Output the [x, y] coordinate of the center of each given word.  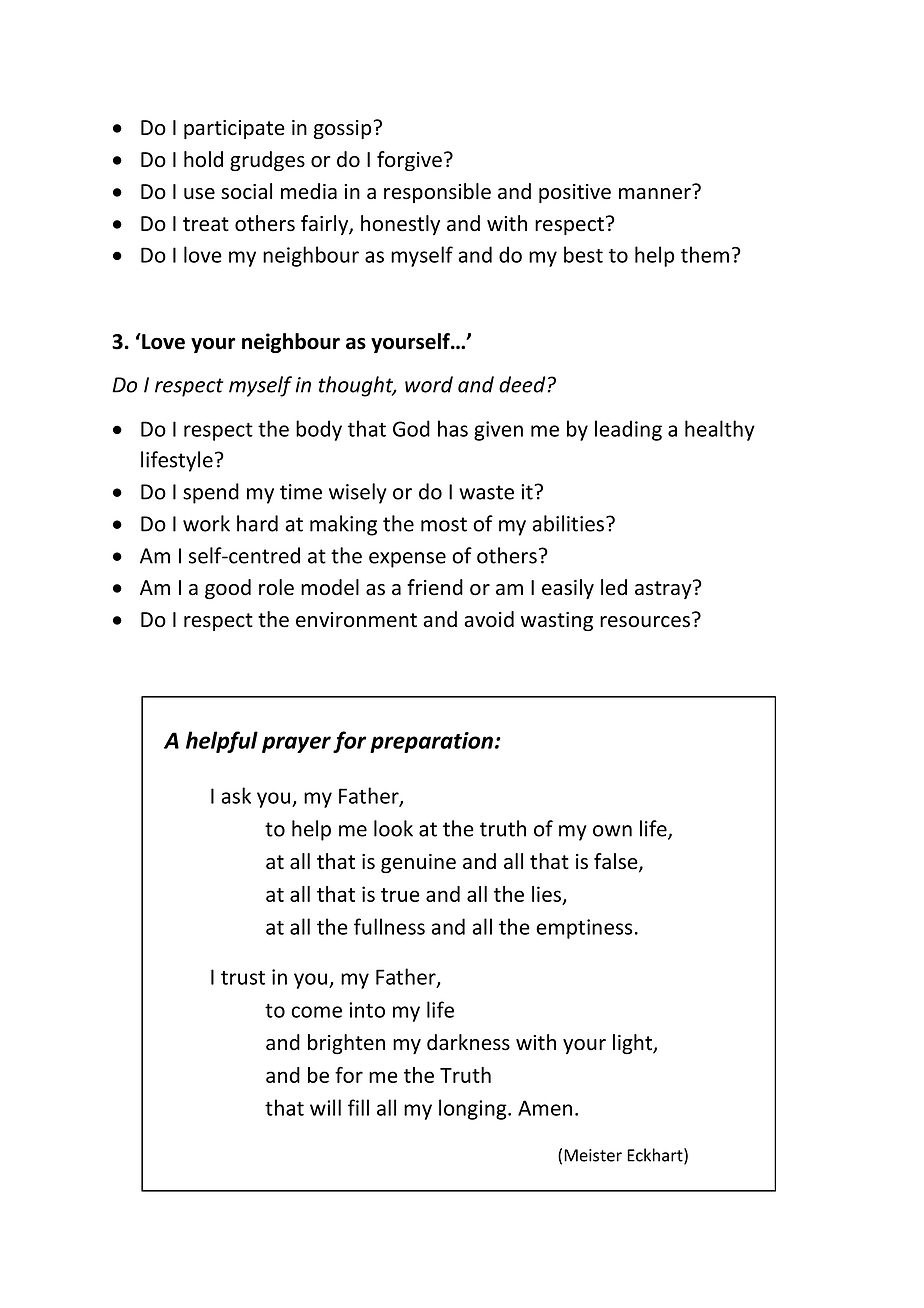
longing [474, 1109]
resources [645, 622]
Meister [593, 1155]
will [325, 1107]
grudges [267, 161]
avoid [489, 619]
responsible [437, 193]
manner [655, 194]
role [276, 587]
